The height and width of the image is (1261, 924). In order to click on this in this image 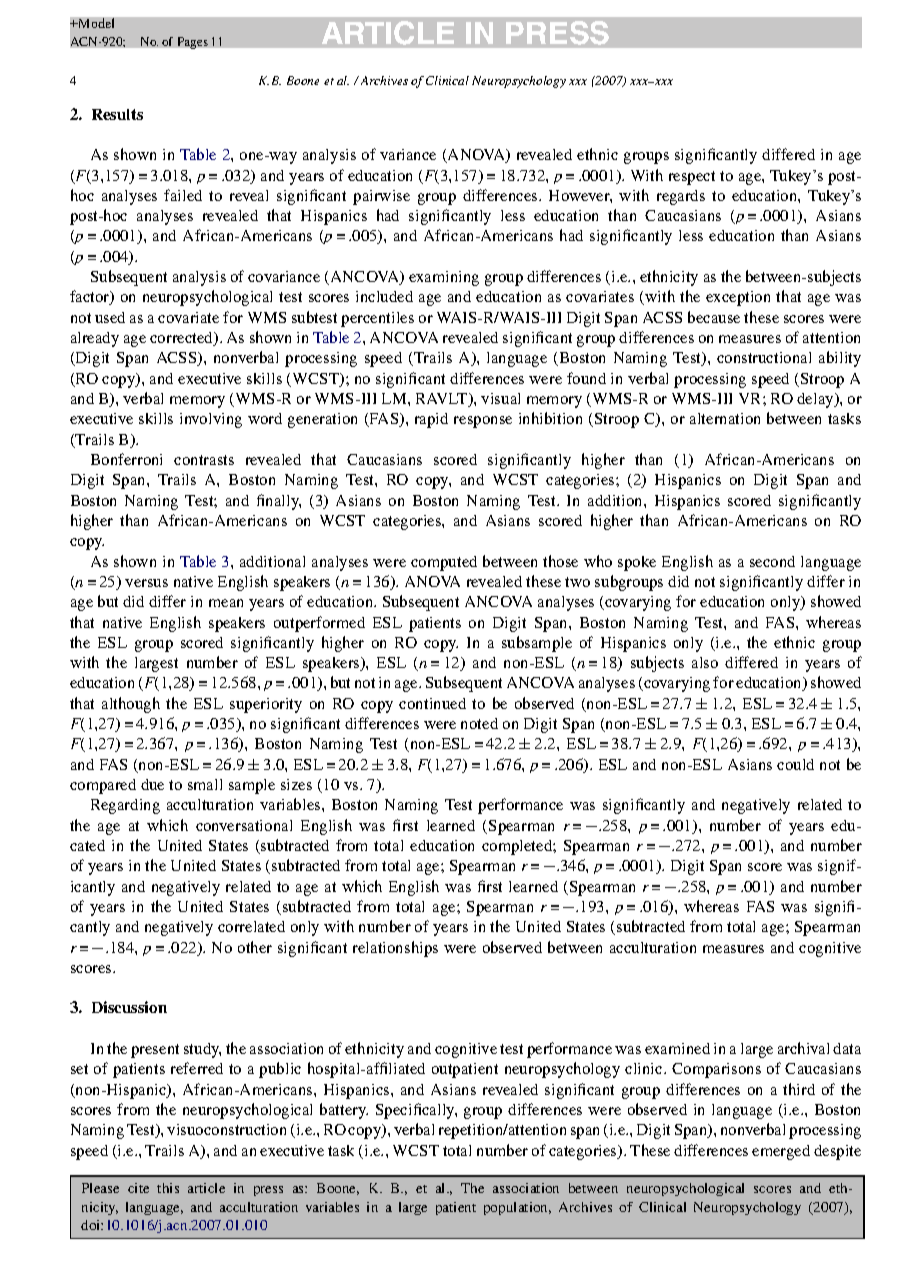, I will do `click(168, 1188)`.
